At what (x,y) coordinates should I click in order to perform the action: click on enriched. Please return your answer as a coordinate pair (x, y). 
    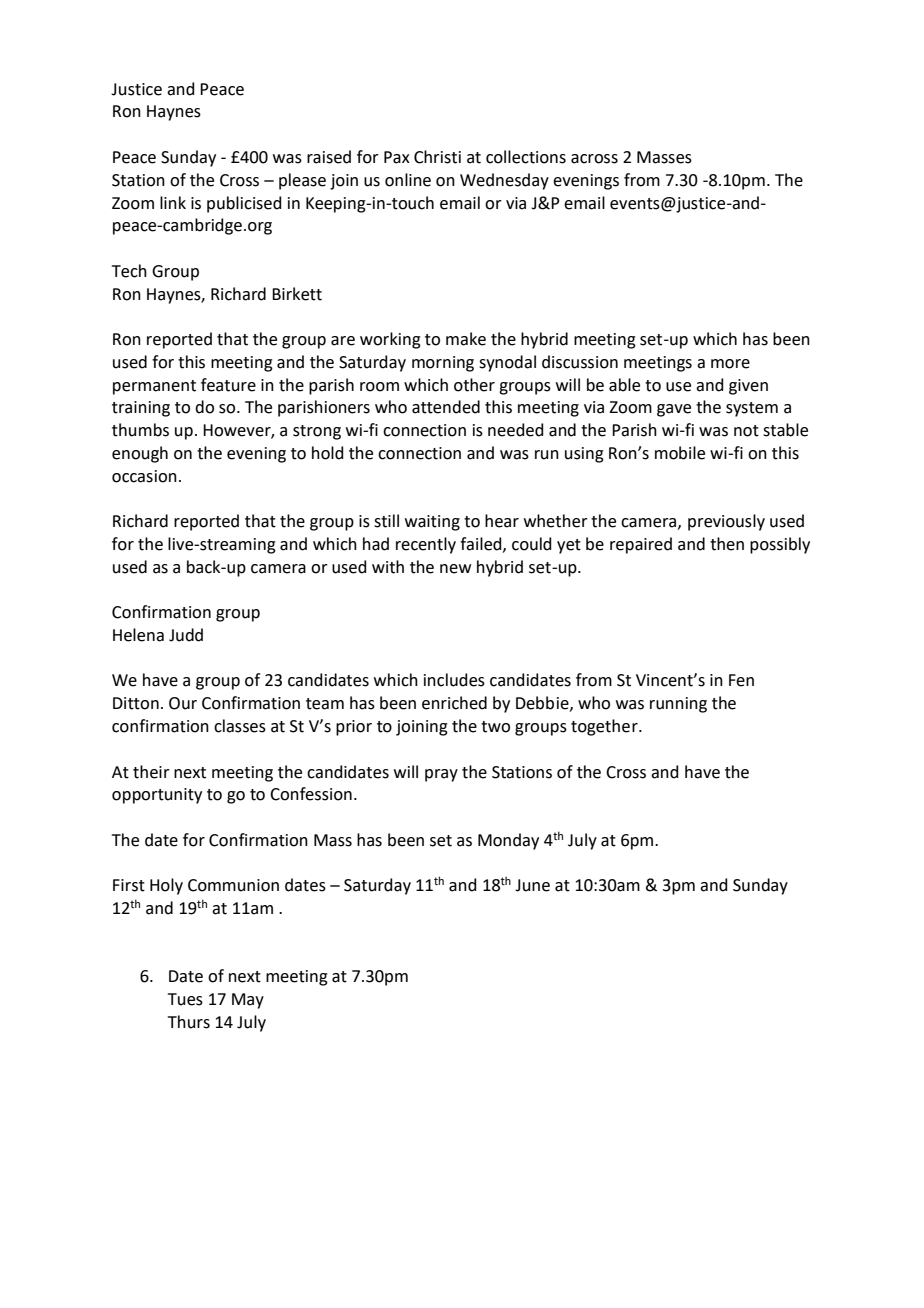
    Looking at the image, I should click on (454, 703).
